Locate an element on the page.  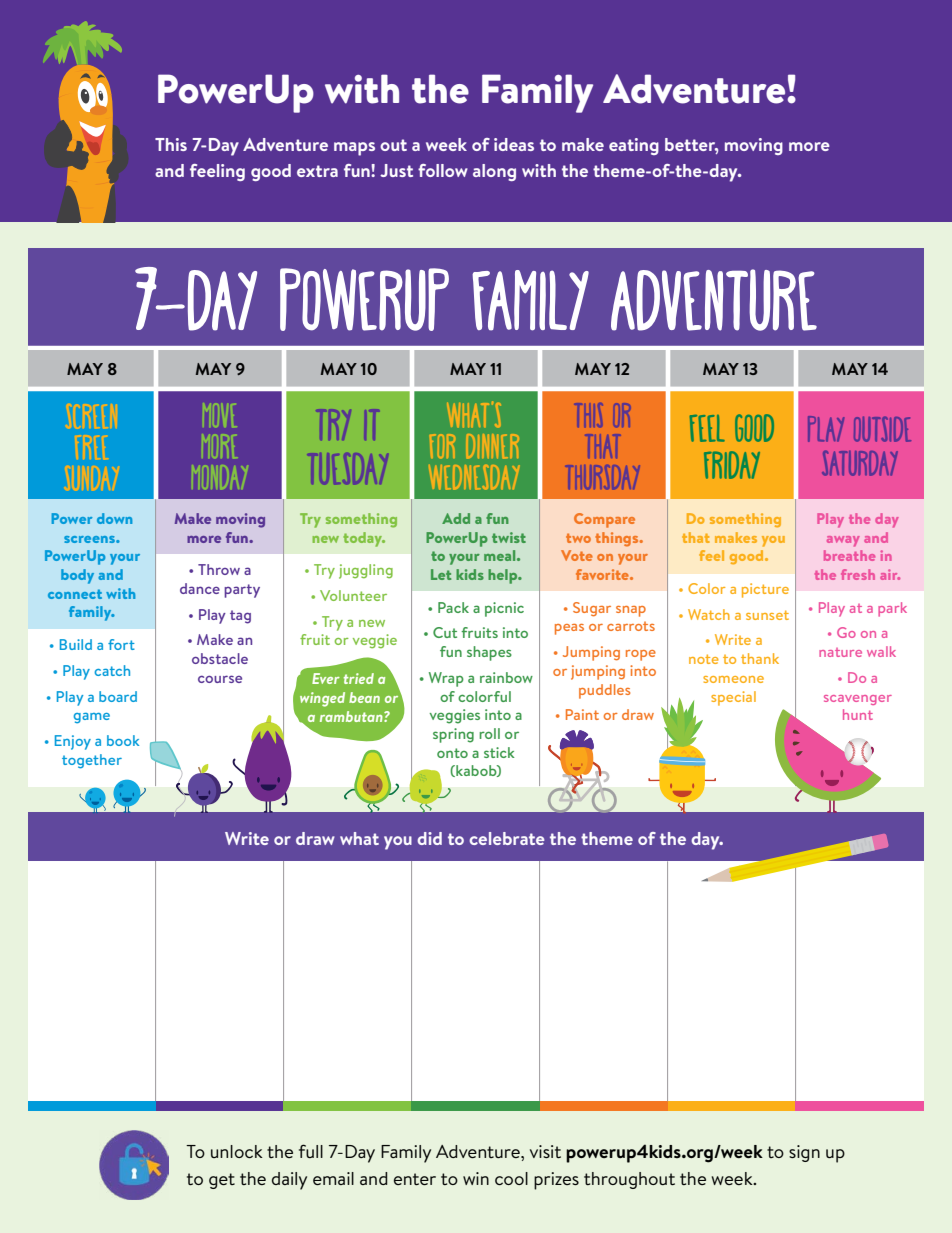
eating is located at coordinates (634, 146).
